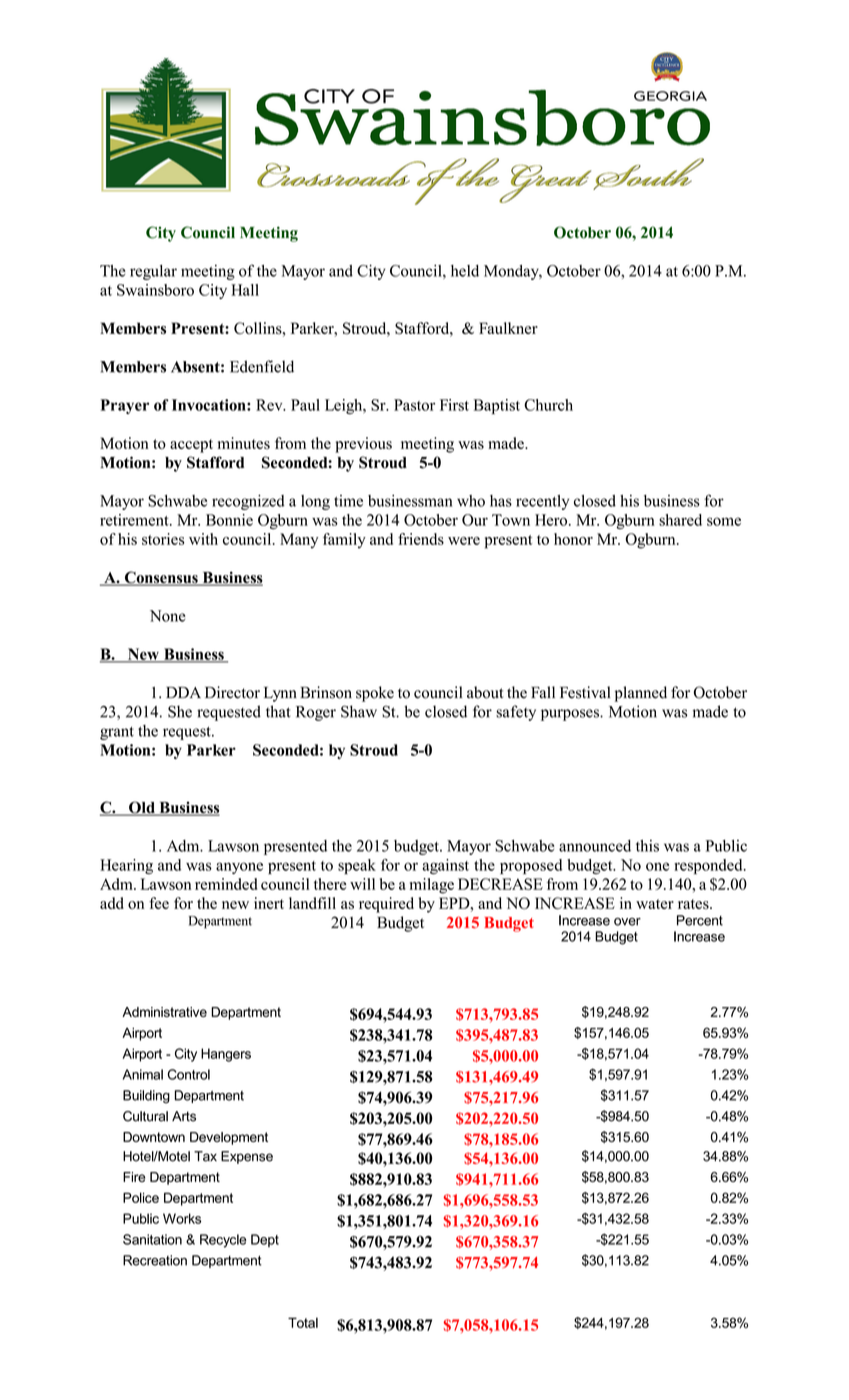 This screenshot has width=849, height=1400. What do you see at coordinates (641, 694) in the screenshot?
I see `planned` at bounding box center [641, 694].
